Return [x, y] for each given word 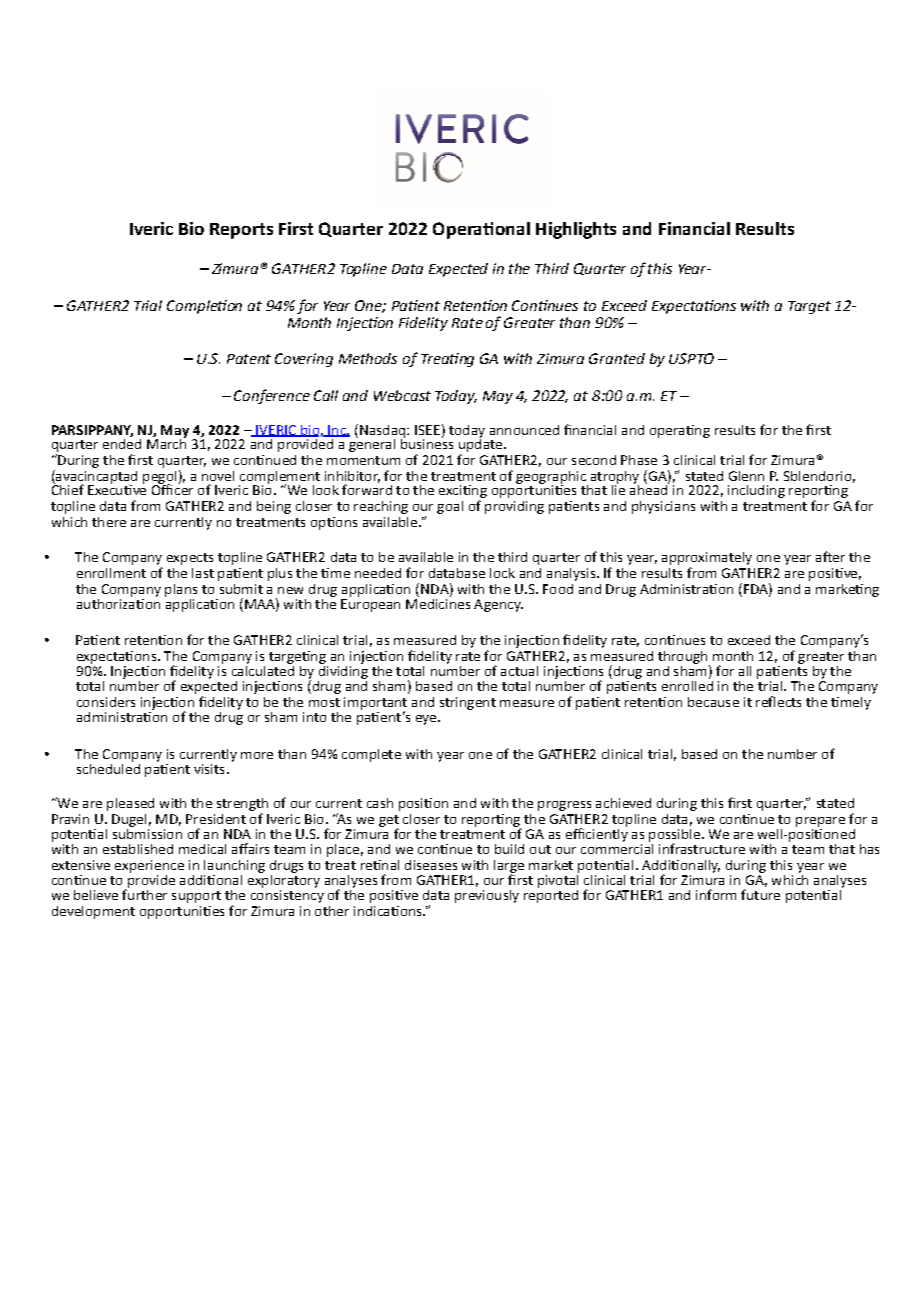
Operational [481, 230]
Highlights [576, 230]
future [760, 894]
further [144, 893]
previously [487, 896]
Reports [241, 231]
